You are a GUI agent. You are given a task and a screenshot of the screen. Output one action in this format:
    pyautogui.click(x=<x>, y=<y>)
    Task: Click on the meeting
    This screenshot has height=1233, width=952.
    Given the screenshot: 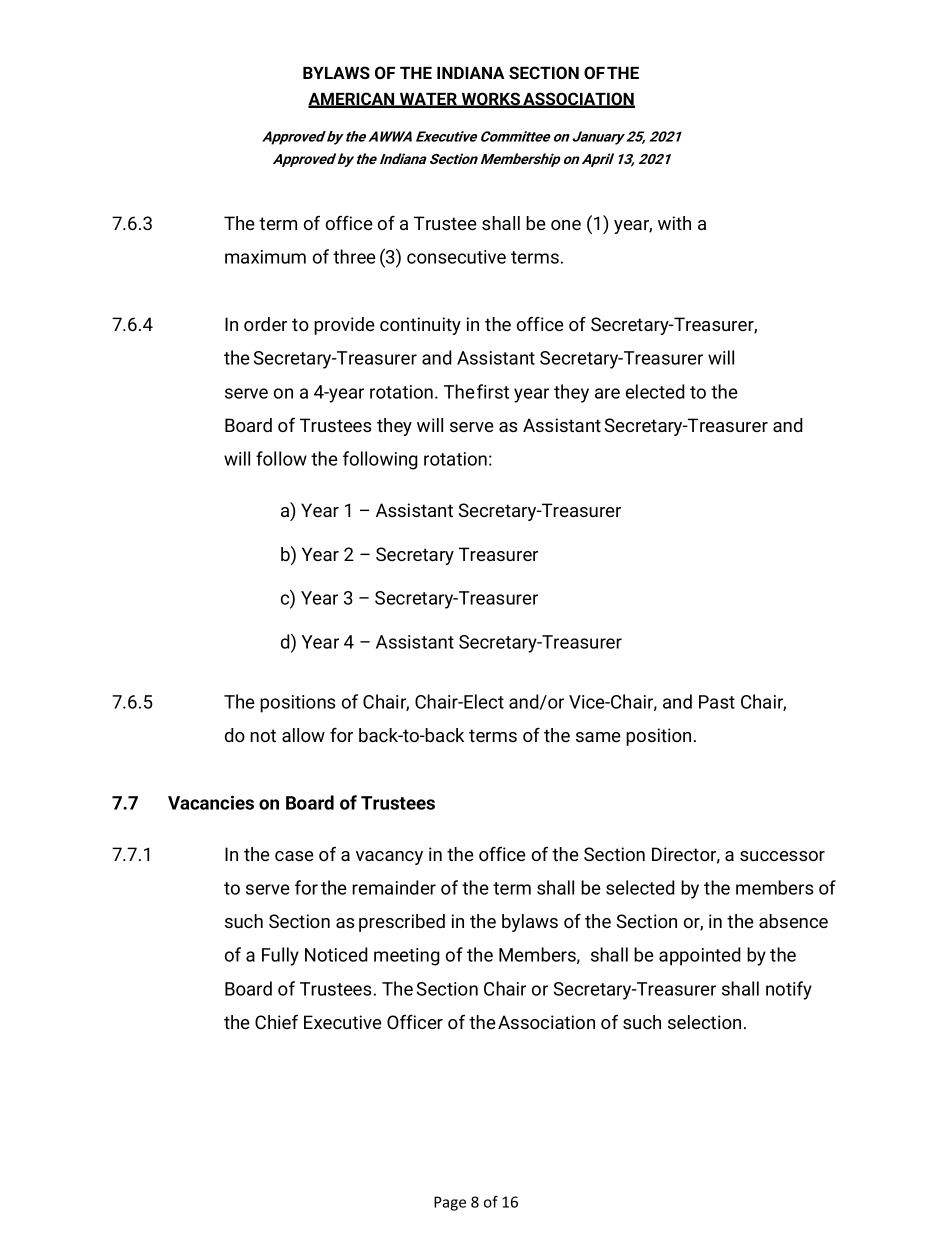 What is the action you would take?
    pyautogui.click(x=407, y=957)
